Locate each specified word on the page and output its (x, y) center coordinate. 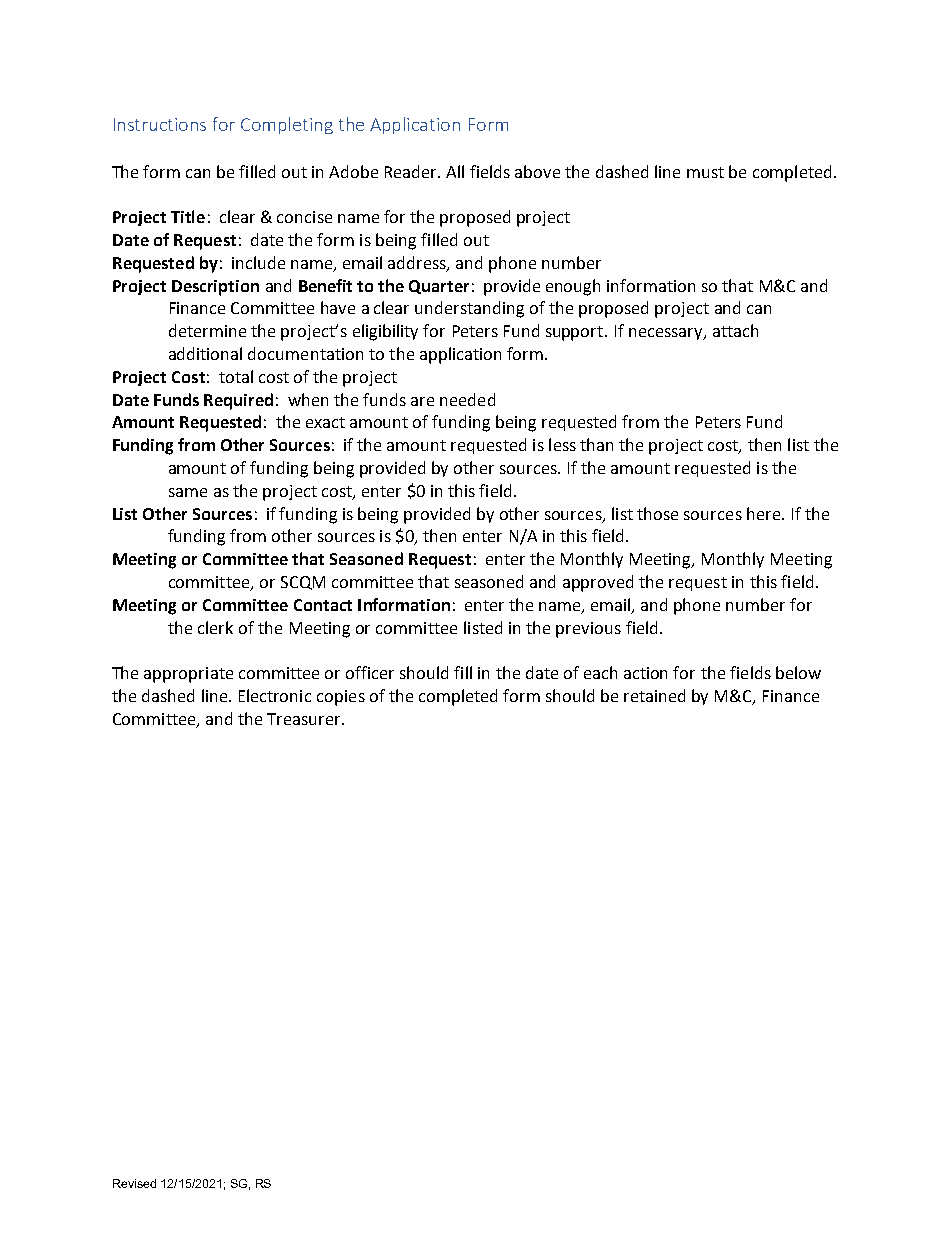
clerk (215, 627)
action (645, 673)
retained (654, 695)
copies (341, 698)
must (705, 172)
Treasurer (305, 719)
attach (735, 330)
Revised (134, 1183)
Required (238, 401)
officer (370, 672)
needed (467, 399)
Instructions (160, 124)
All (455, 171)
